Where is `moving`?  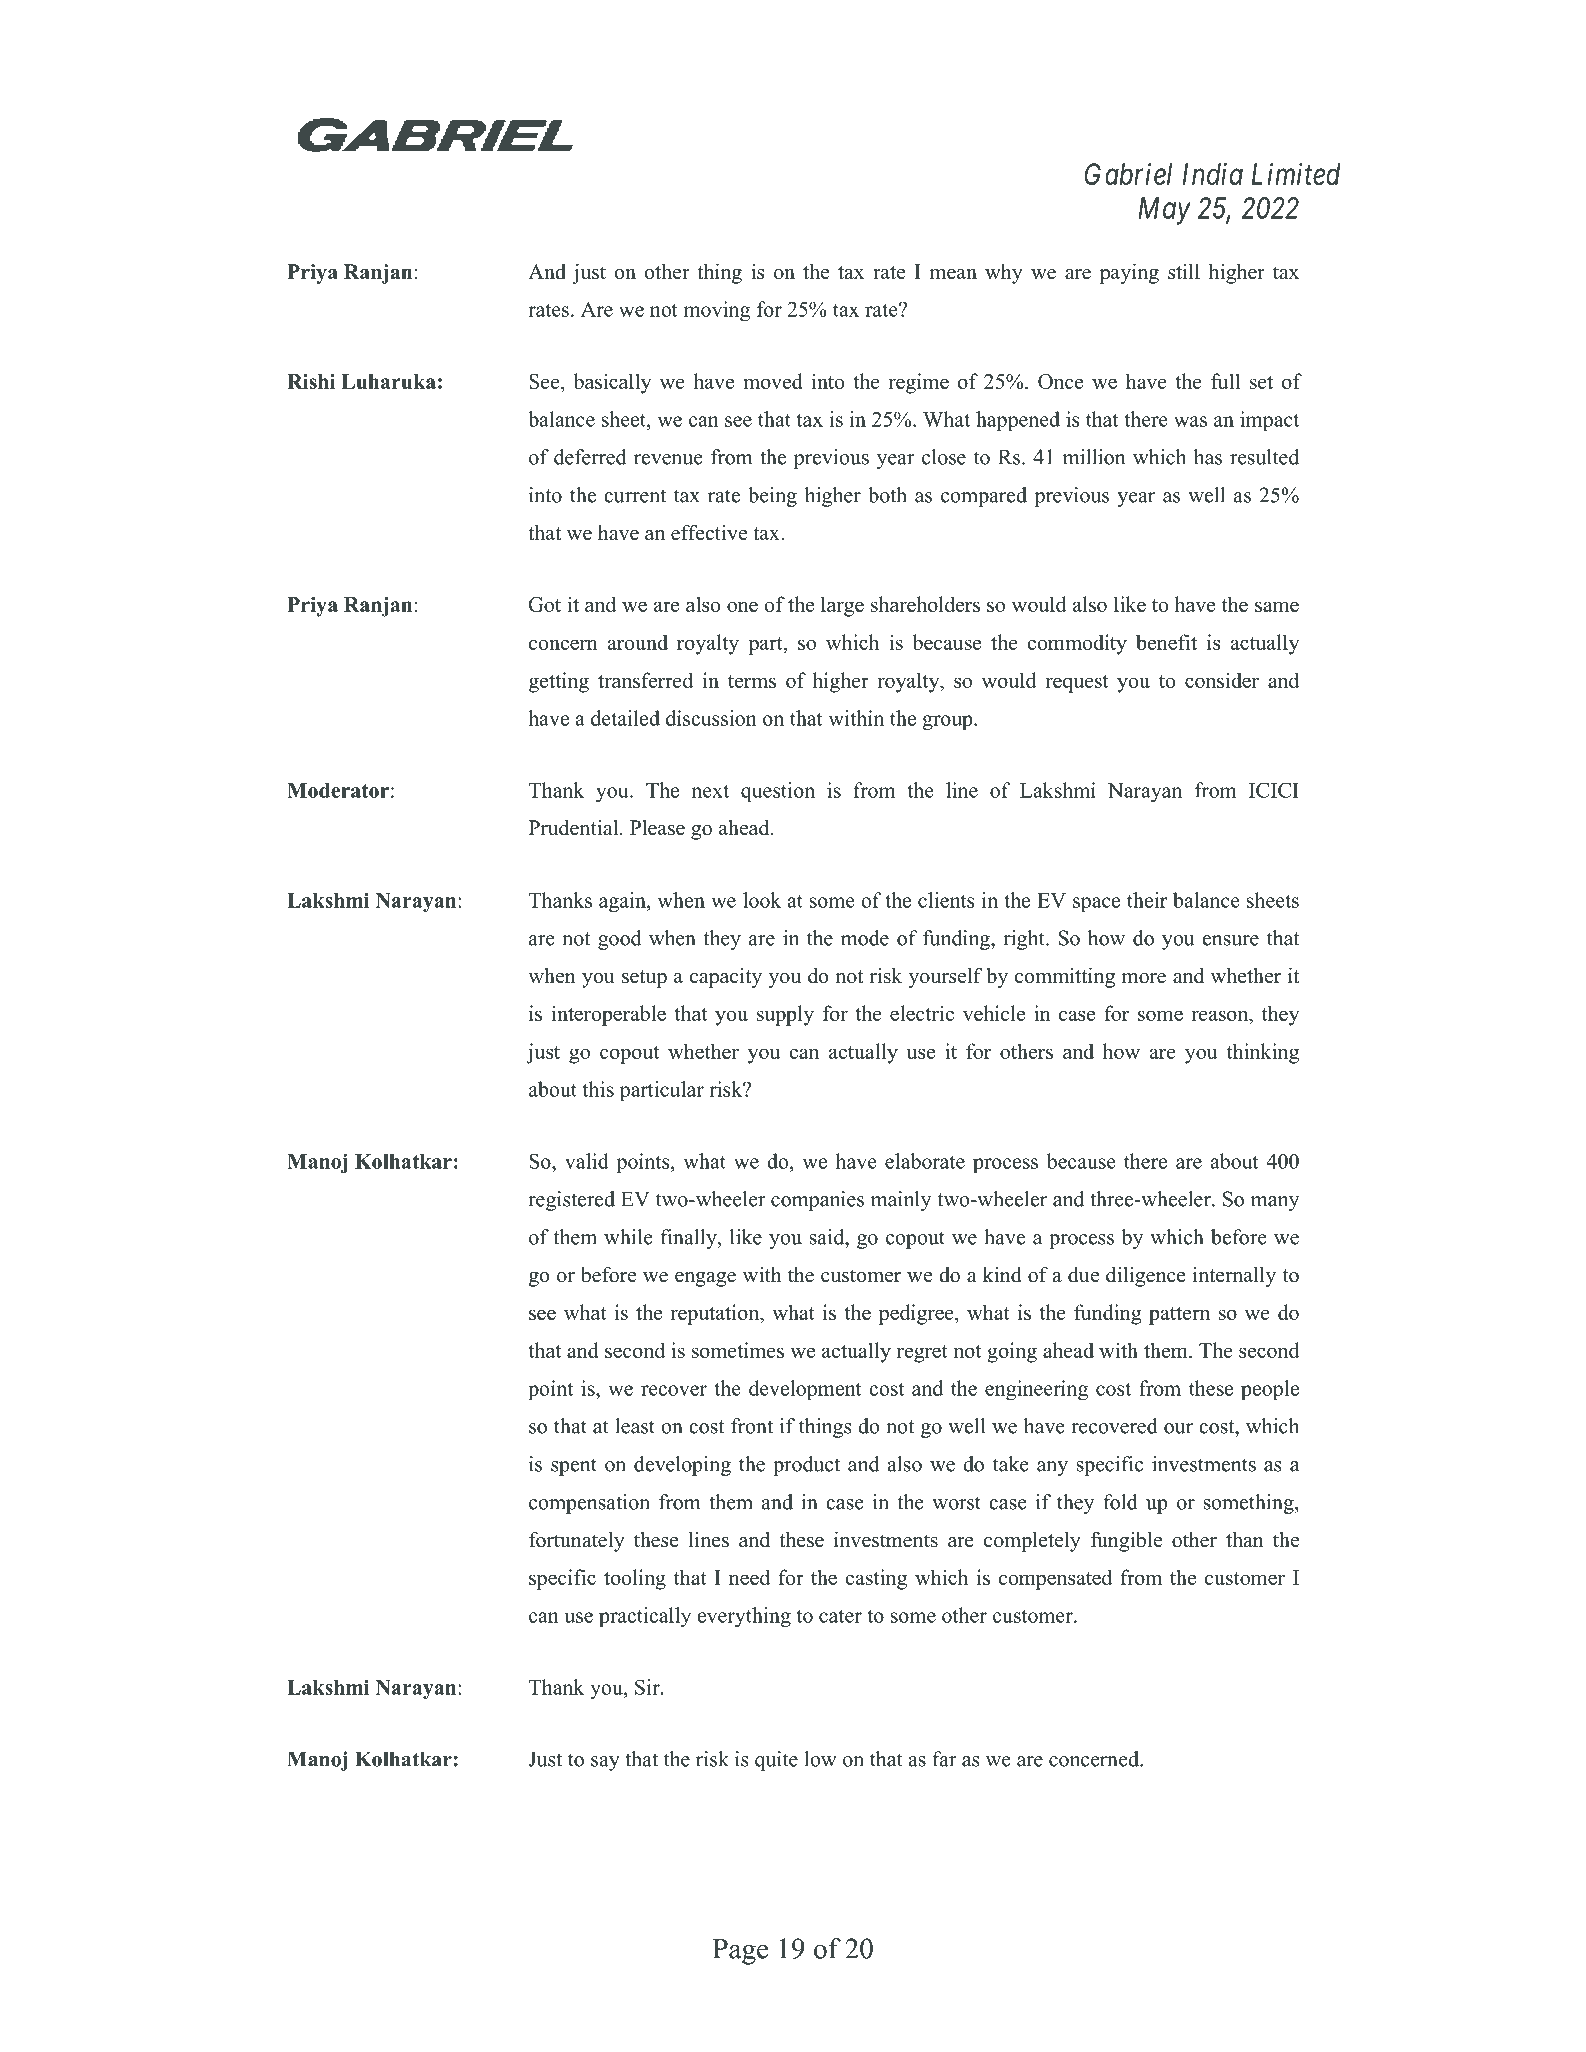 moving is located at coordinates (717, 311).
